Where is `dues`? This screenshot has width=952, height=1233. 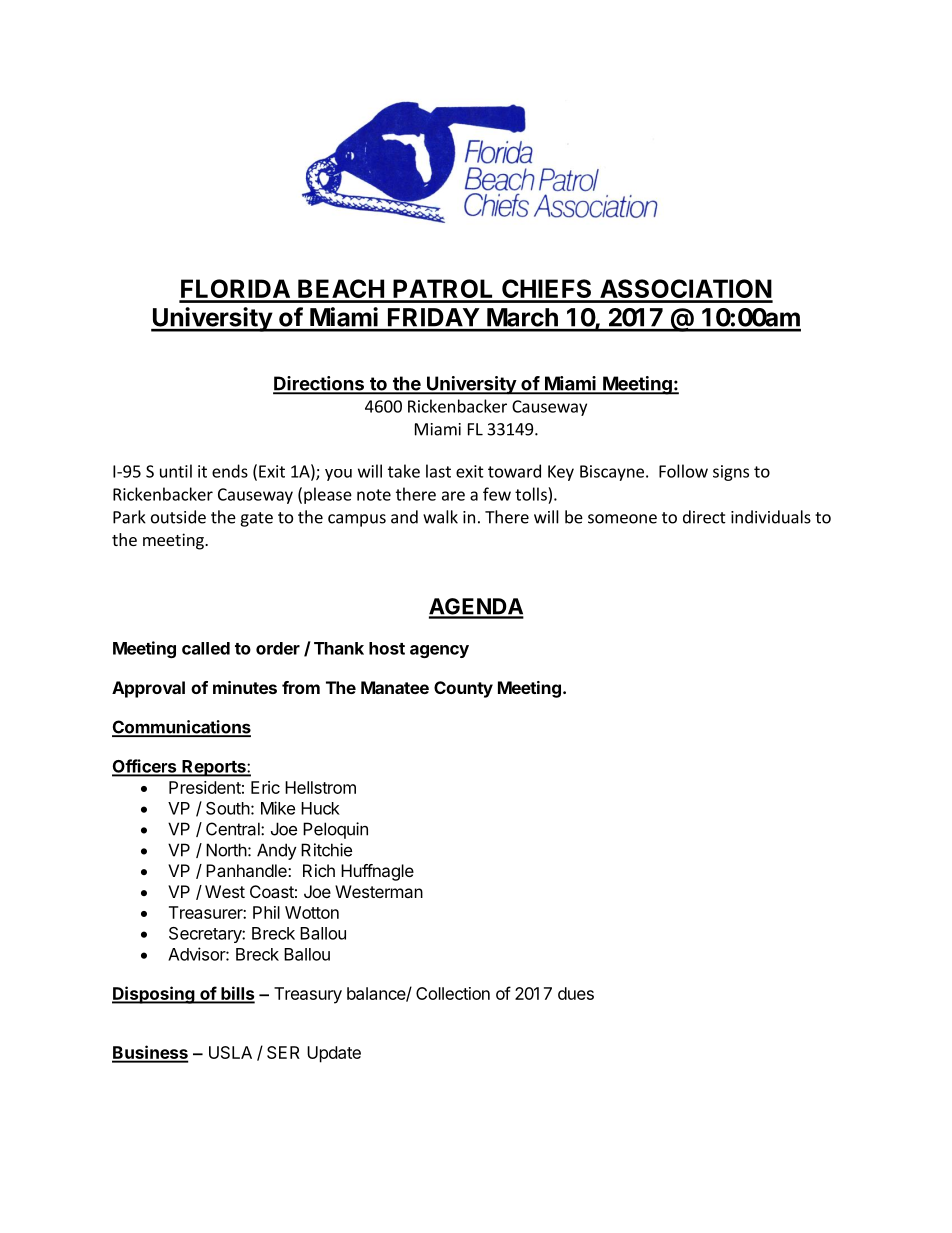 dues is located at coordinates (576, 993).
